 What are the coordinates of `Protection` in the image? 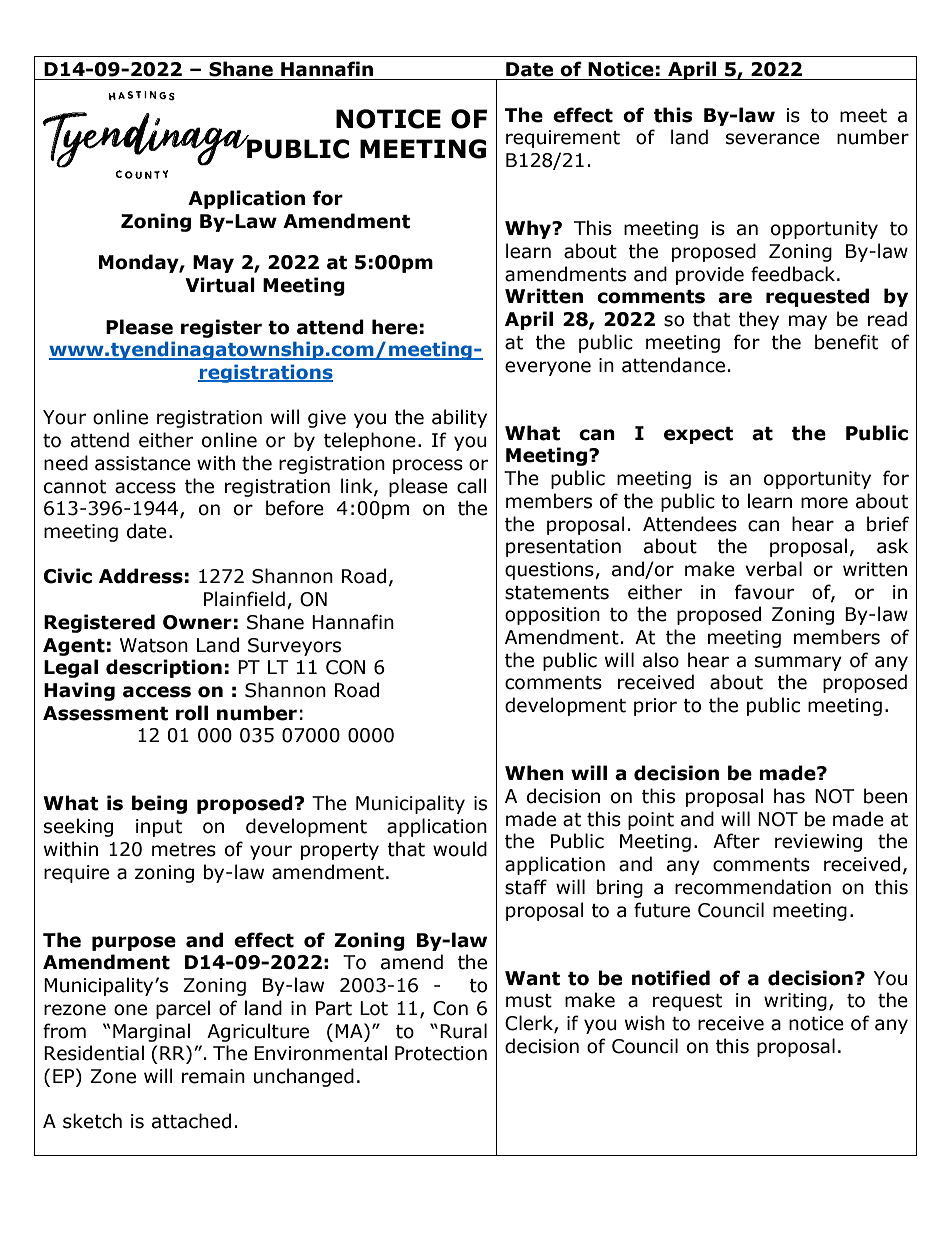 It's located at (441, 1053).
